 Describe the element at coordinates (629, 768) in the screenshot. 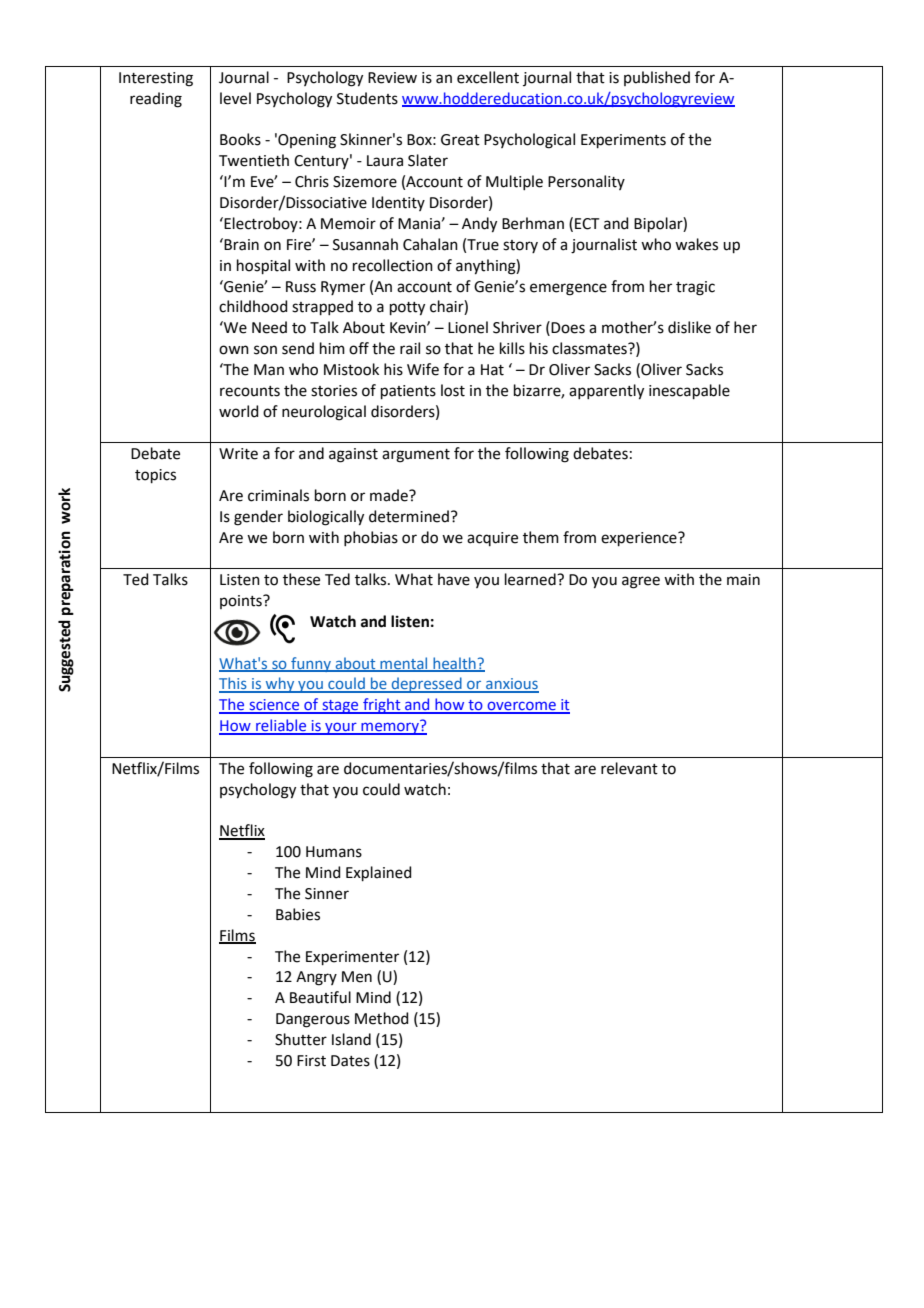

I see `relevant` at that location.
